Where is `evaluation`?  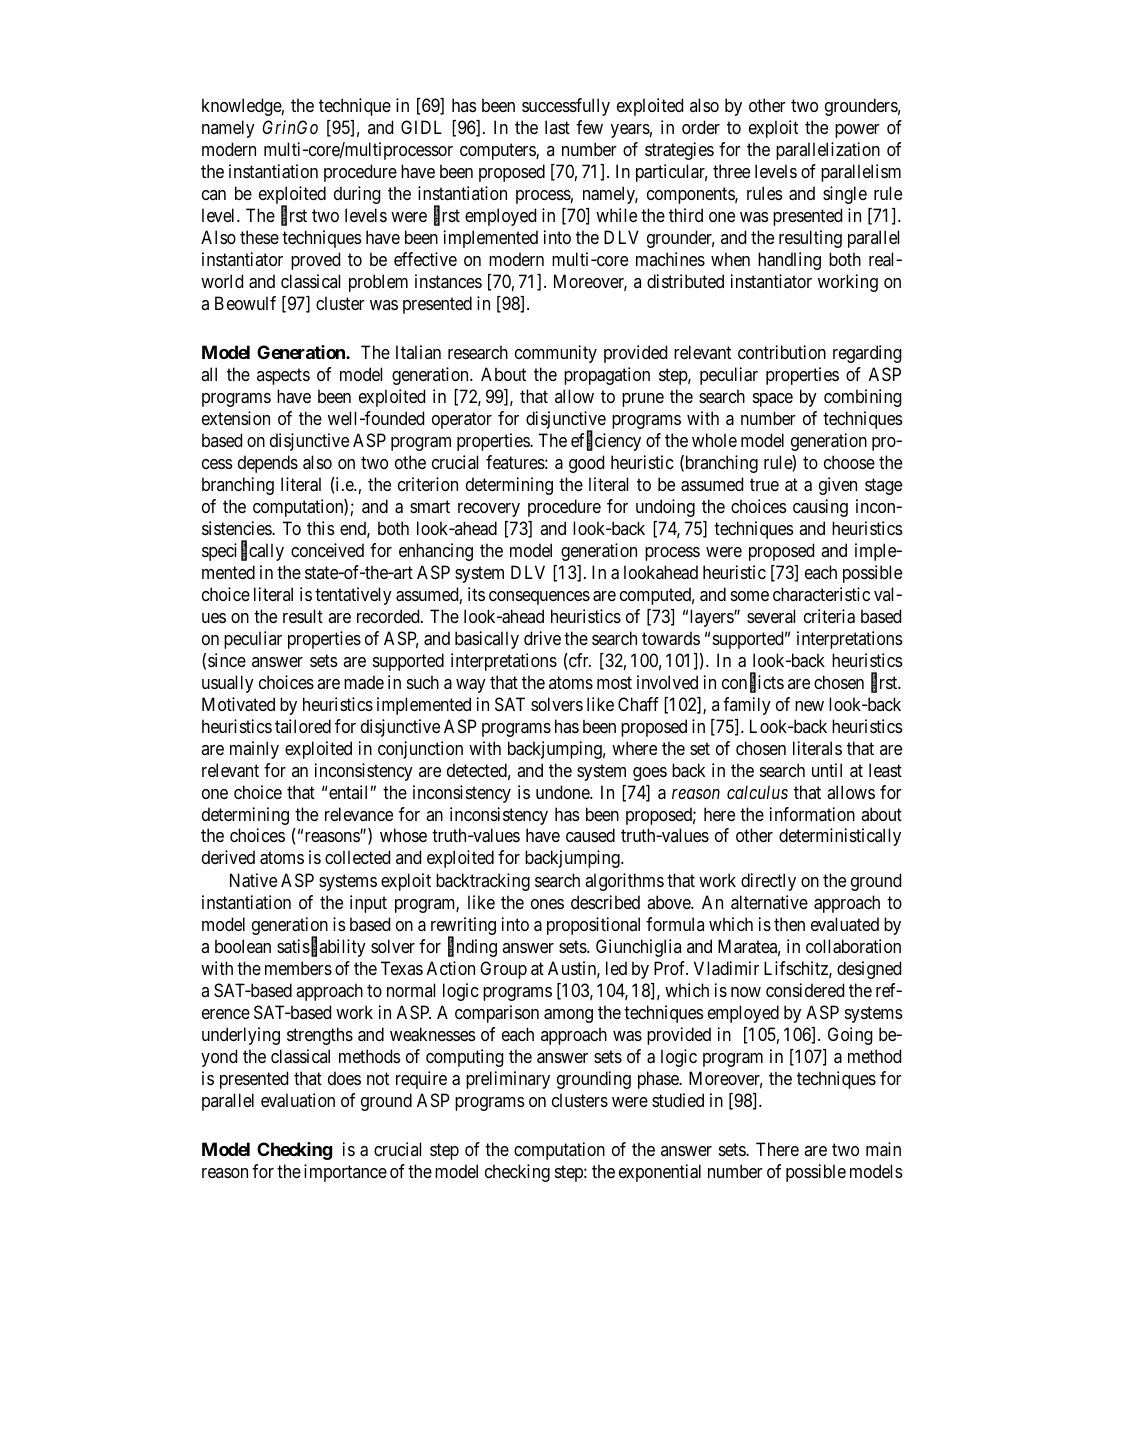
evaluation is located at coordinates (298, 1100).
